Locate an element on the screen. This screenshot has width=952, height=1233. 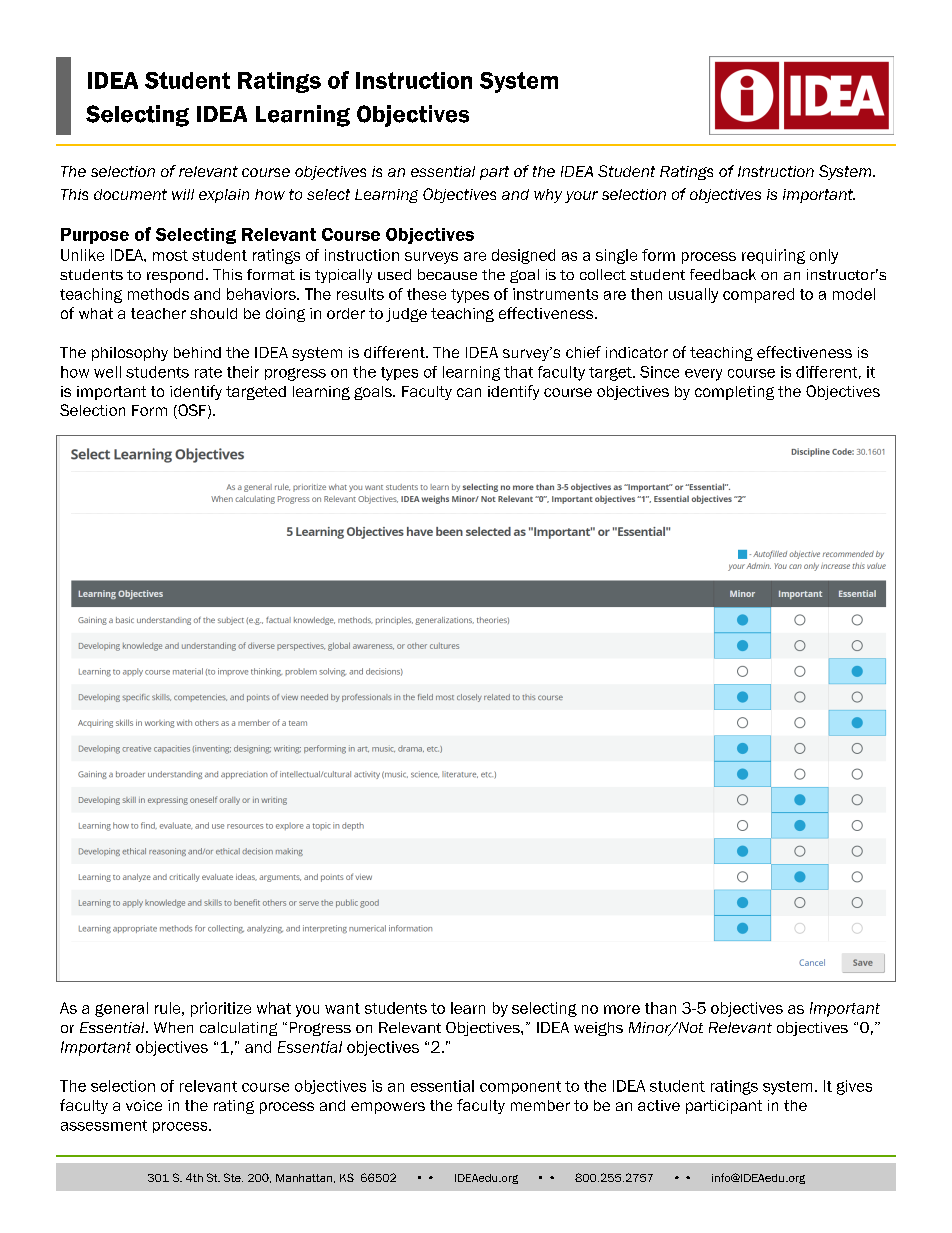
voice is located at coordinates (144, 1105).
